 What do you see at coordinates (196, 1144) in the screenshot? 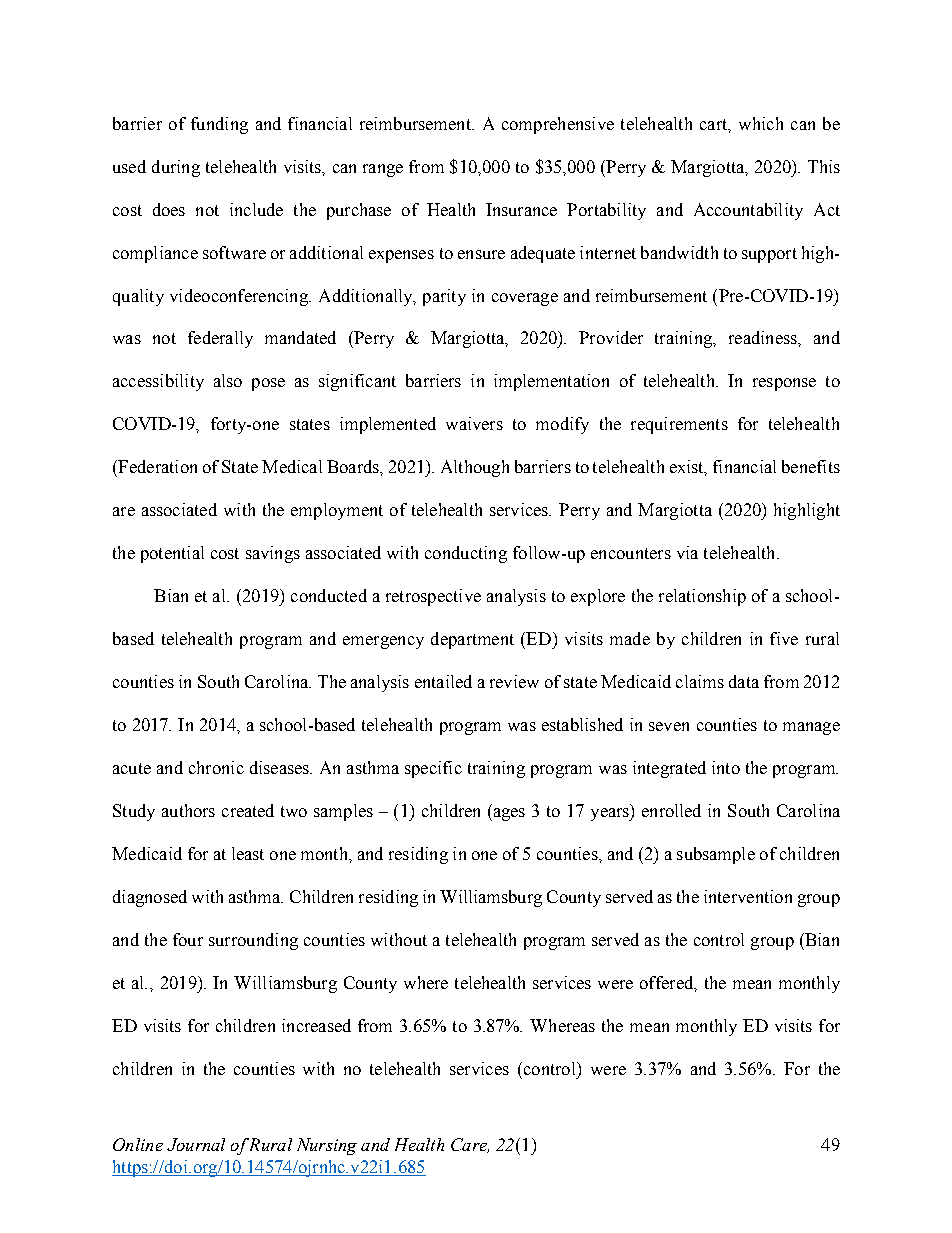
I see `Journal` at bounding box center [196, 1144].
